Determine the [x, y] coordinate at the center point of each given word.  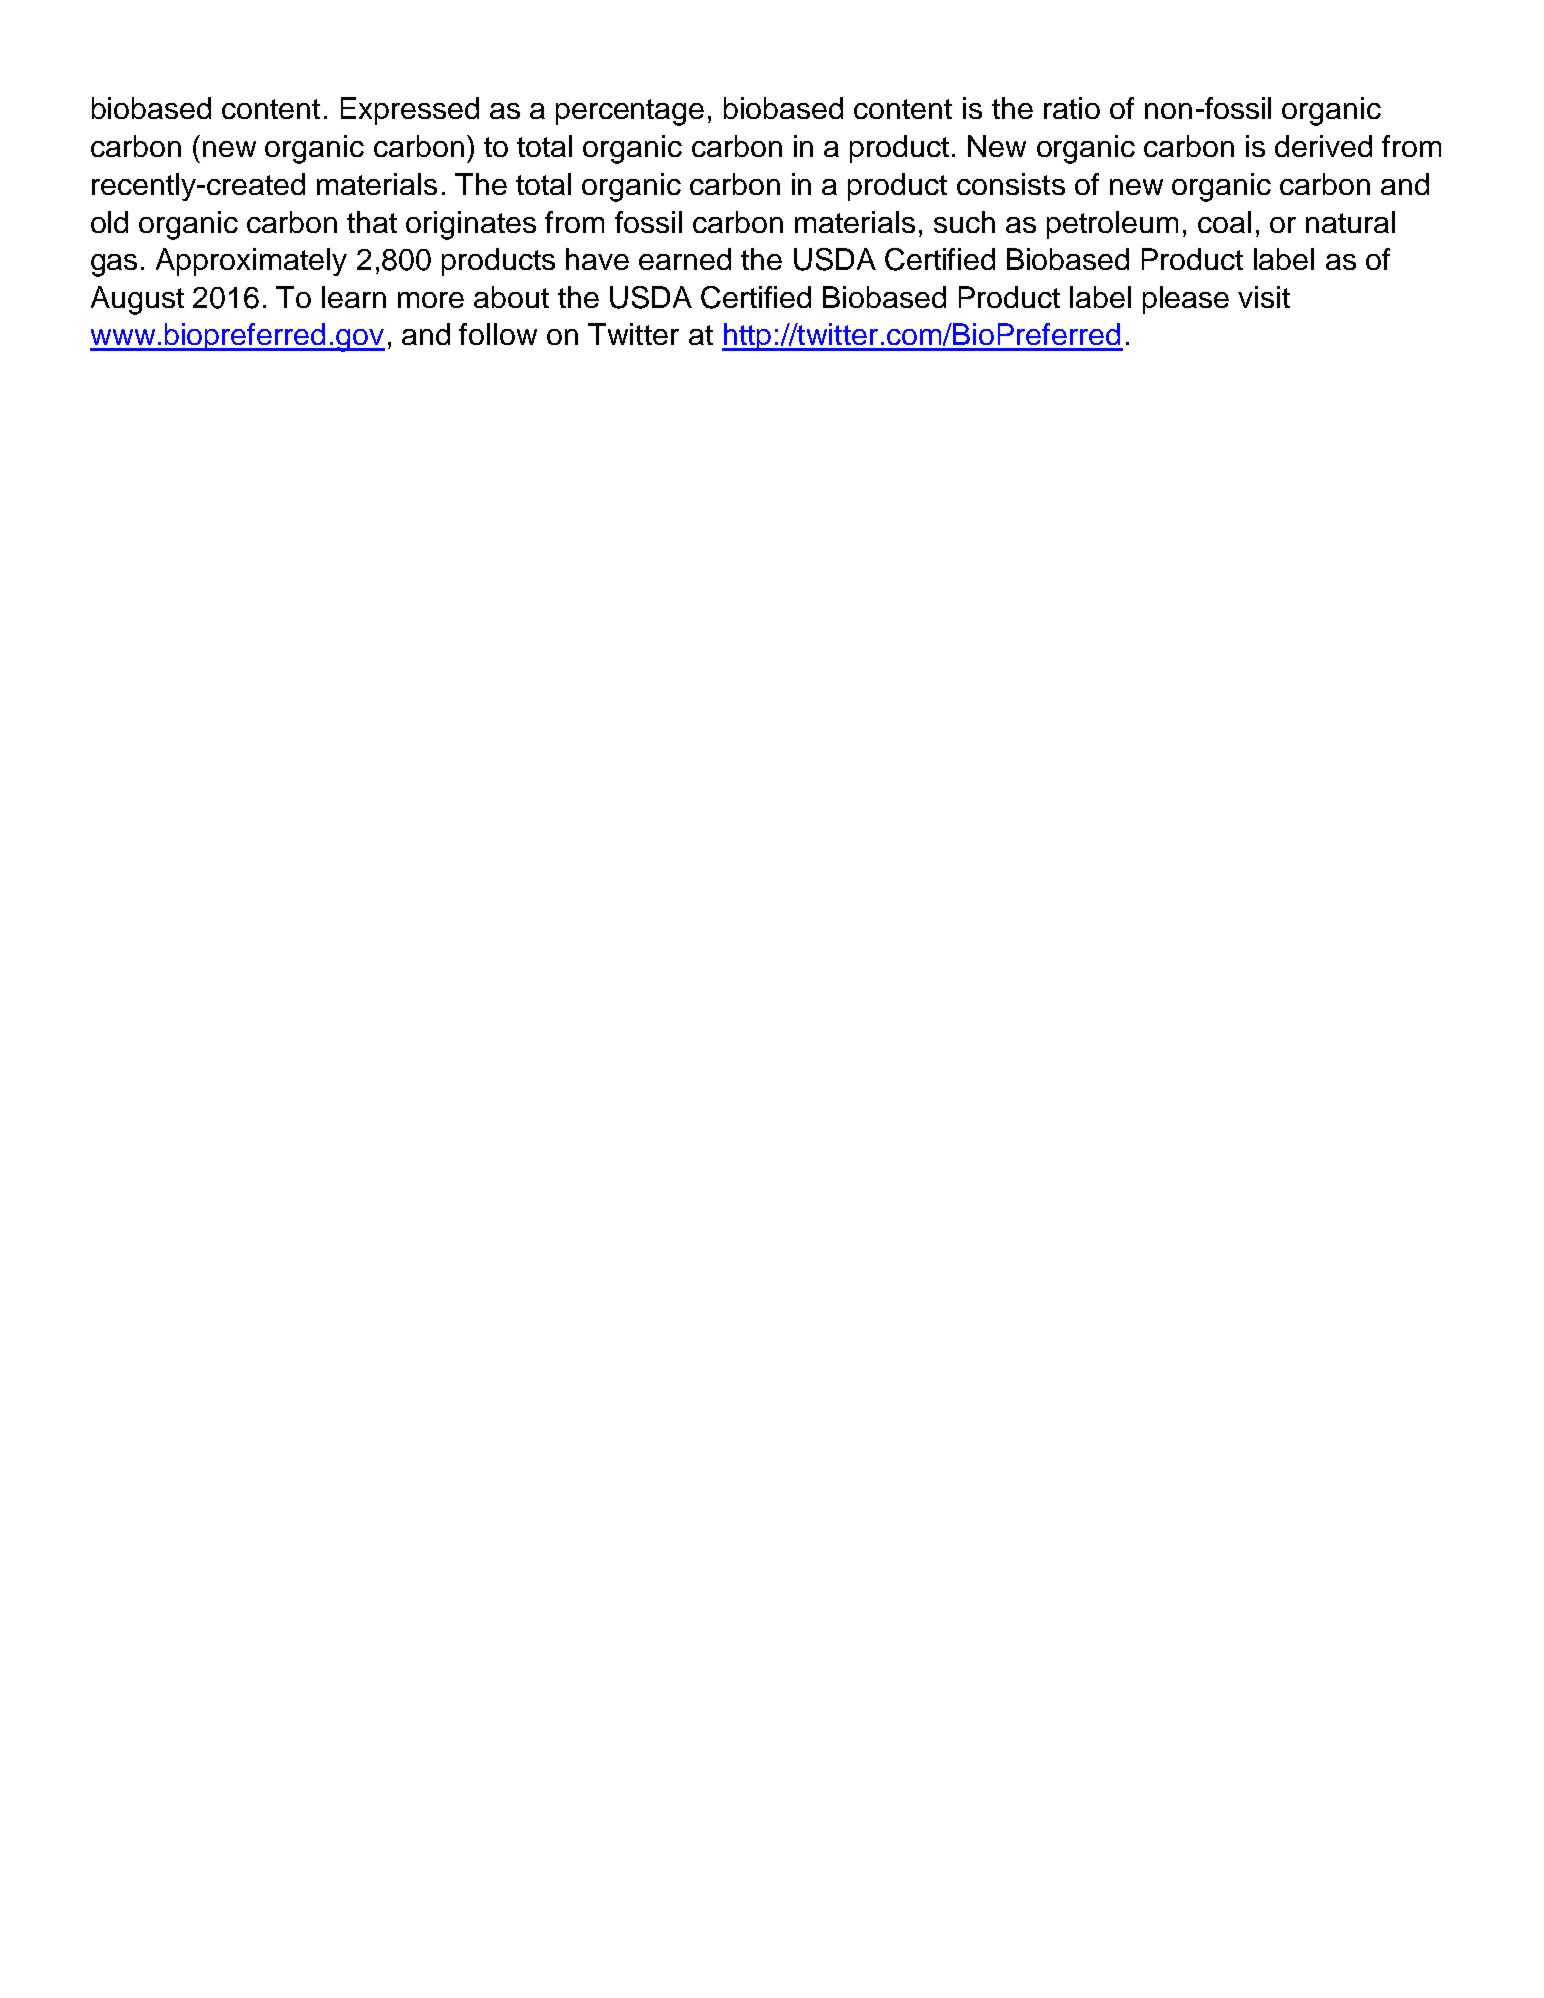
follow [498, 334]
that [372, 222]
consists [1011, 184]
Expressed [410, 111]
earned [685, 259]
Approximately [251, 262]
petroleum [1112, 225]
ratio [1072, 108]
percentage [630, 112]
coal [1224, 222]
